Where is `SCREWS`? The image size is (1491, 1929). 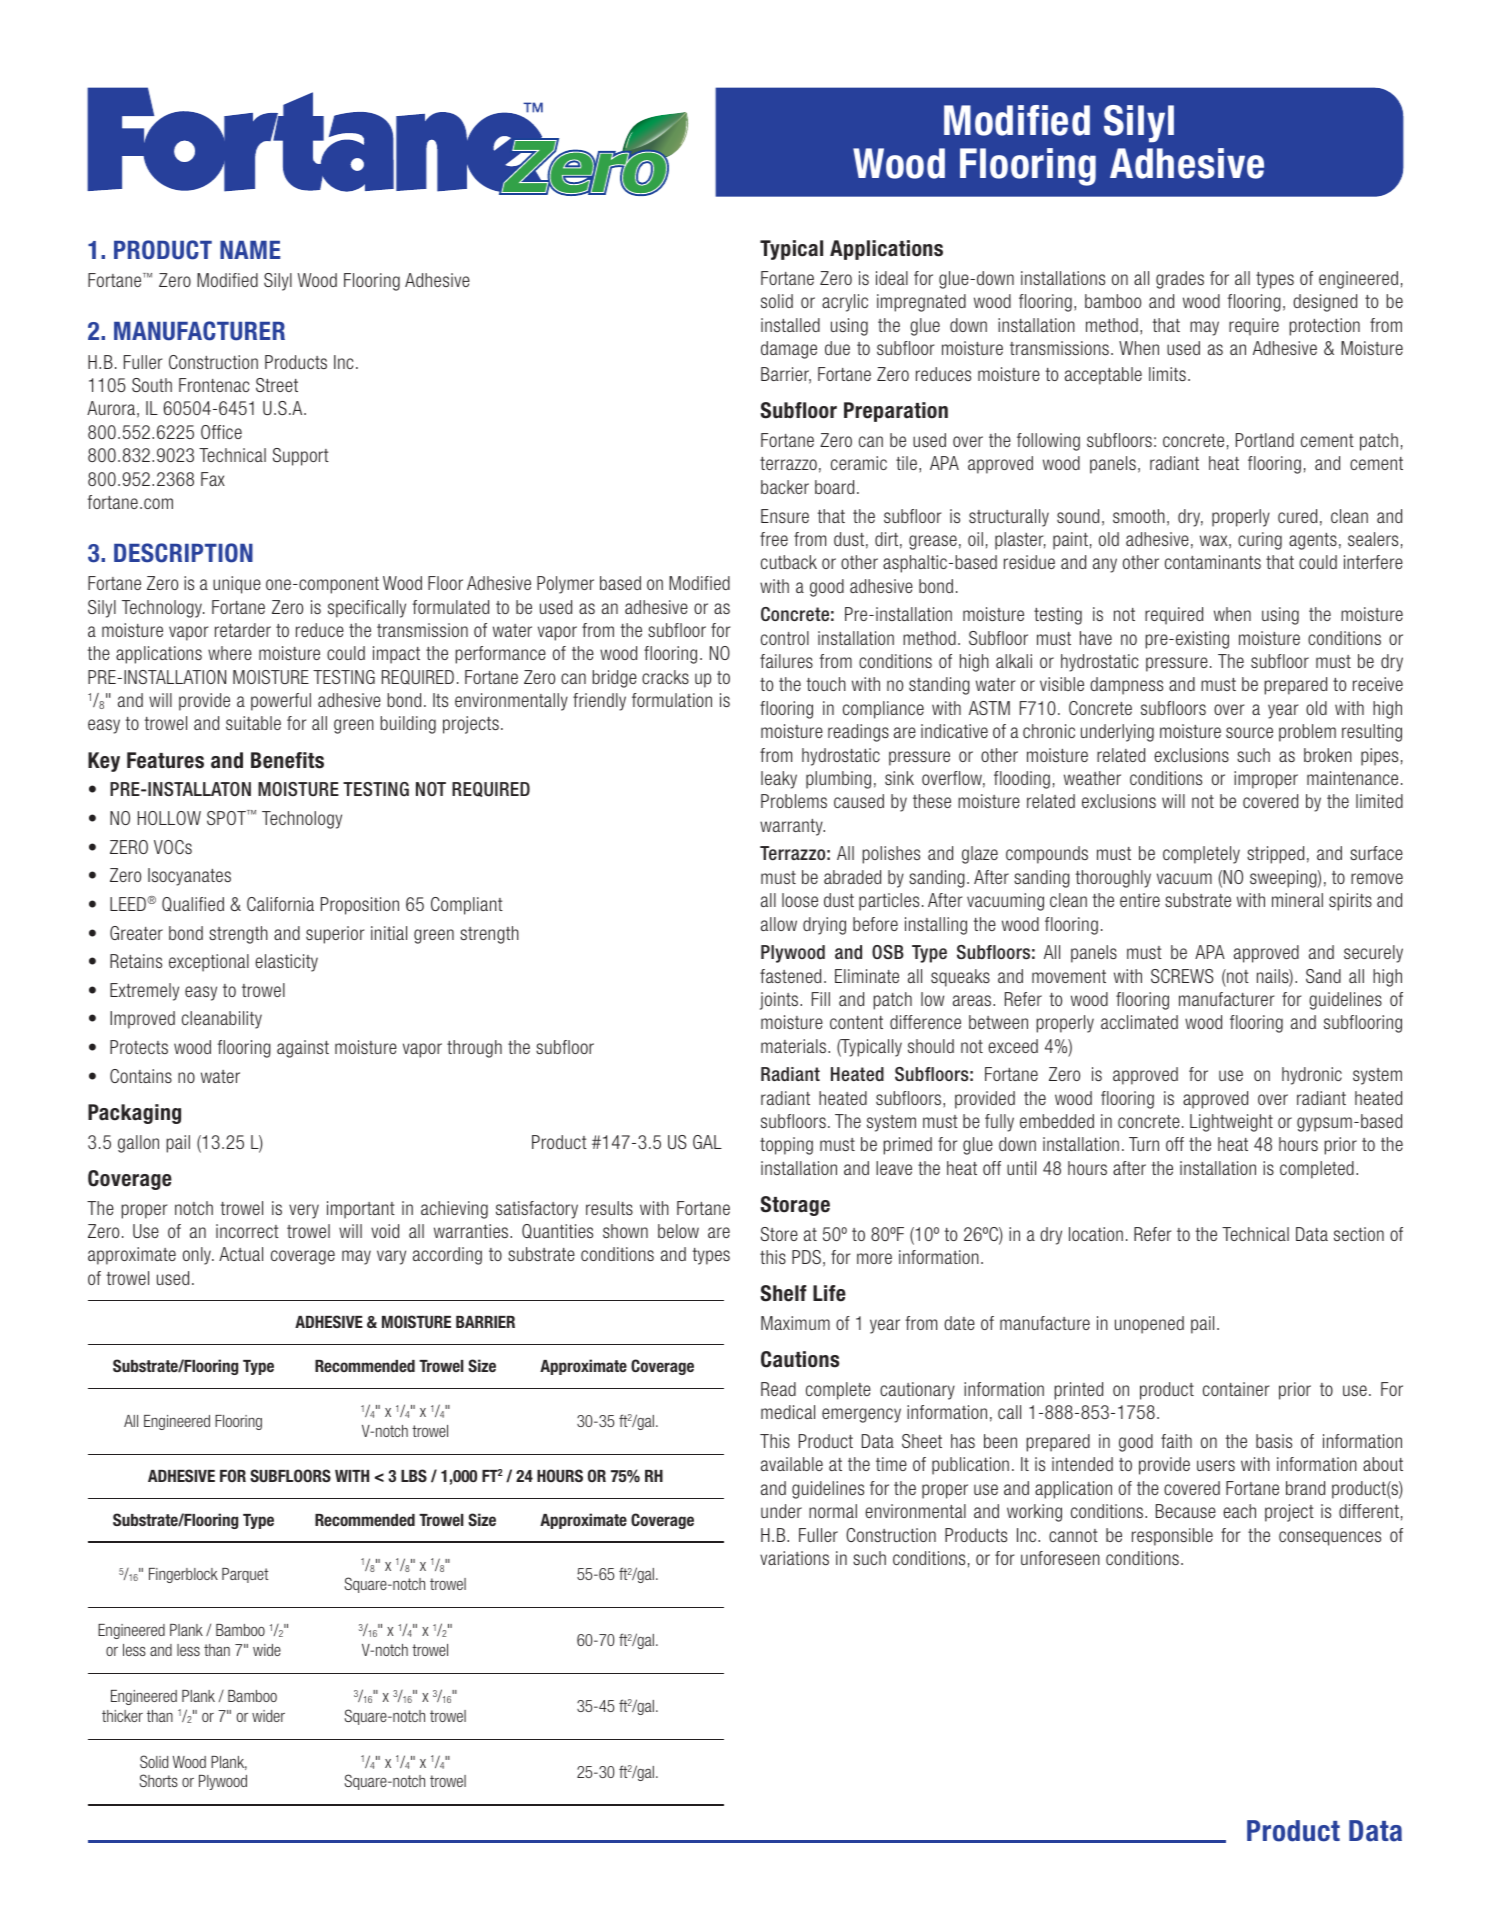 SCREWS is located at coordinates (1182, 976).
